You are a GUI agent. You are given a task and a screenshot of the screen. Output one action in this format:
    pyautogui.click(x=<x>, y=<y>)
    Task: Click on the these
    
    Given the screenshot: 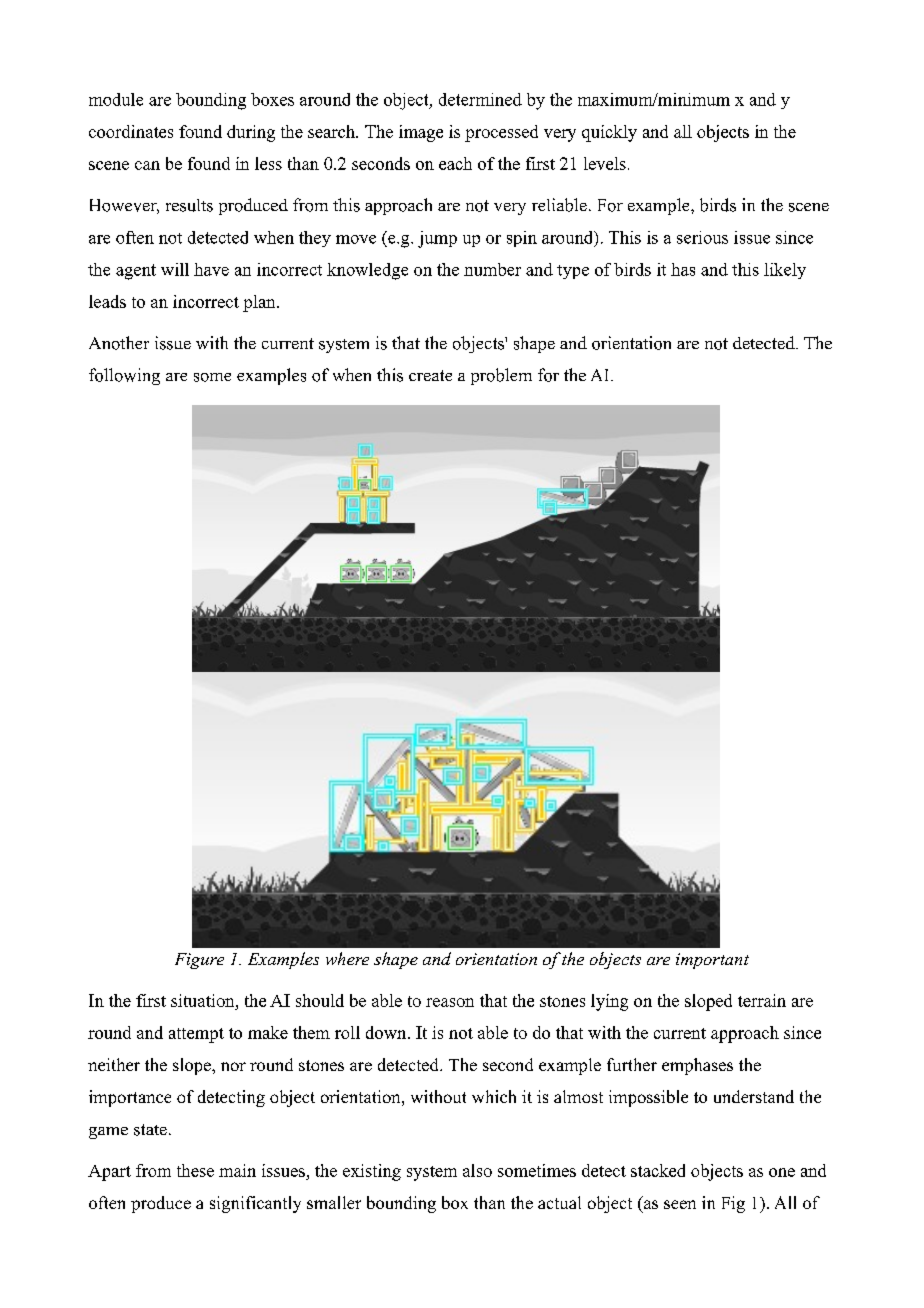 What is the action you would take?
    pyautogui.click(x=195, y=1170)
